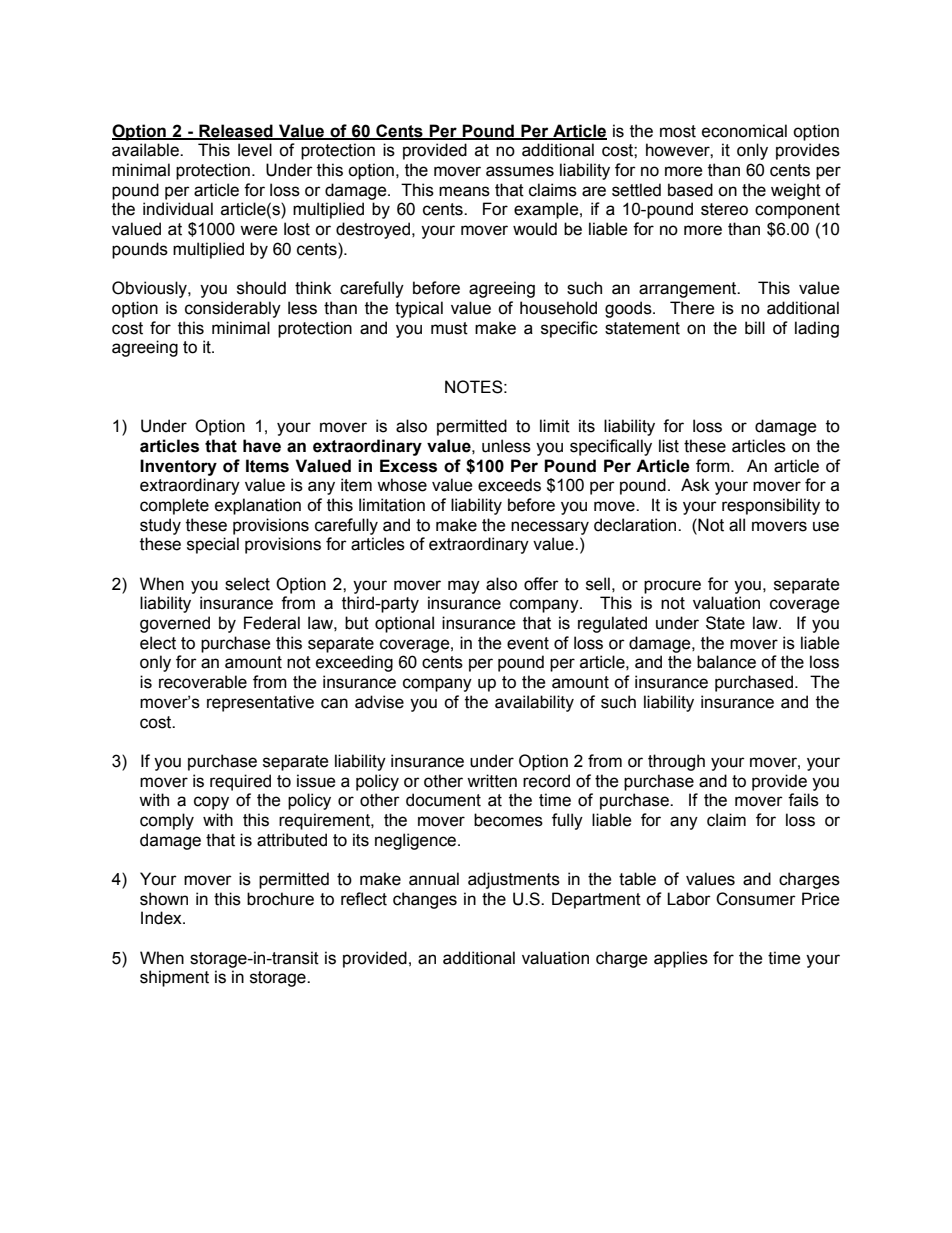  Describe the element at coordinates (520, 171) in the image. I see `assumes` at that location.
